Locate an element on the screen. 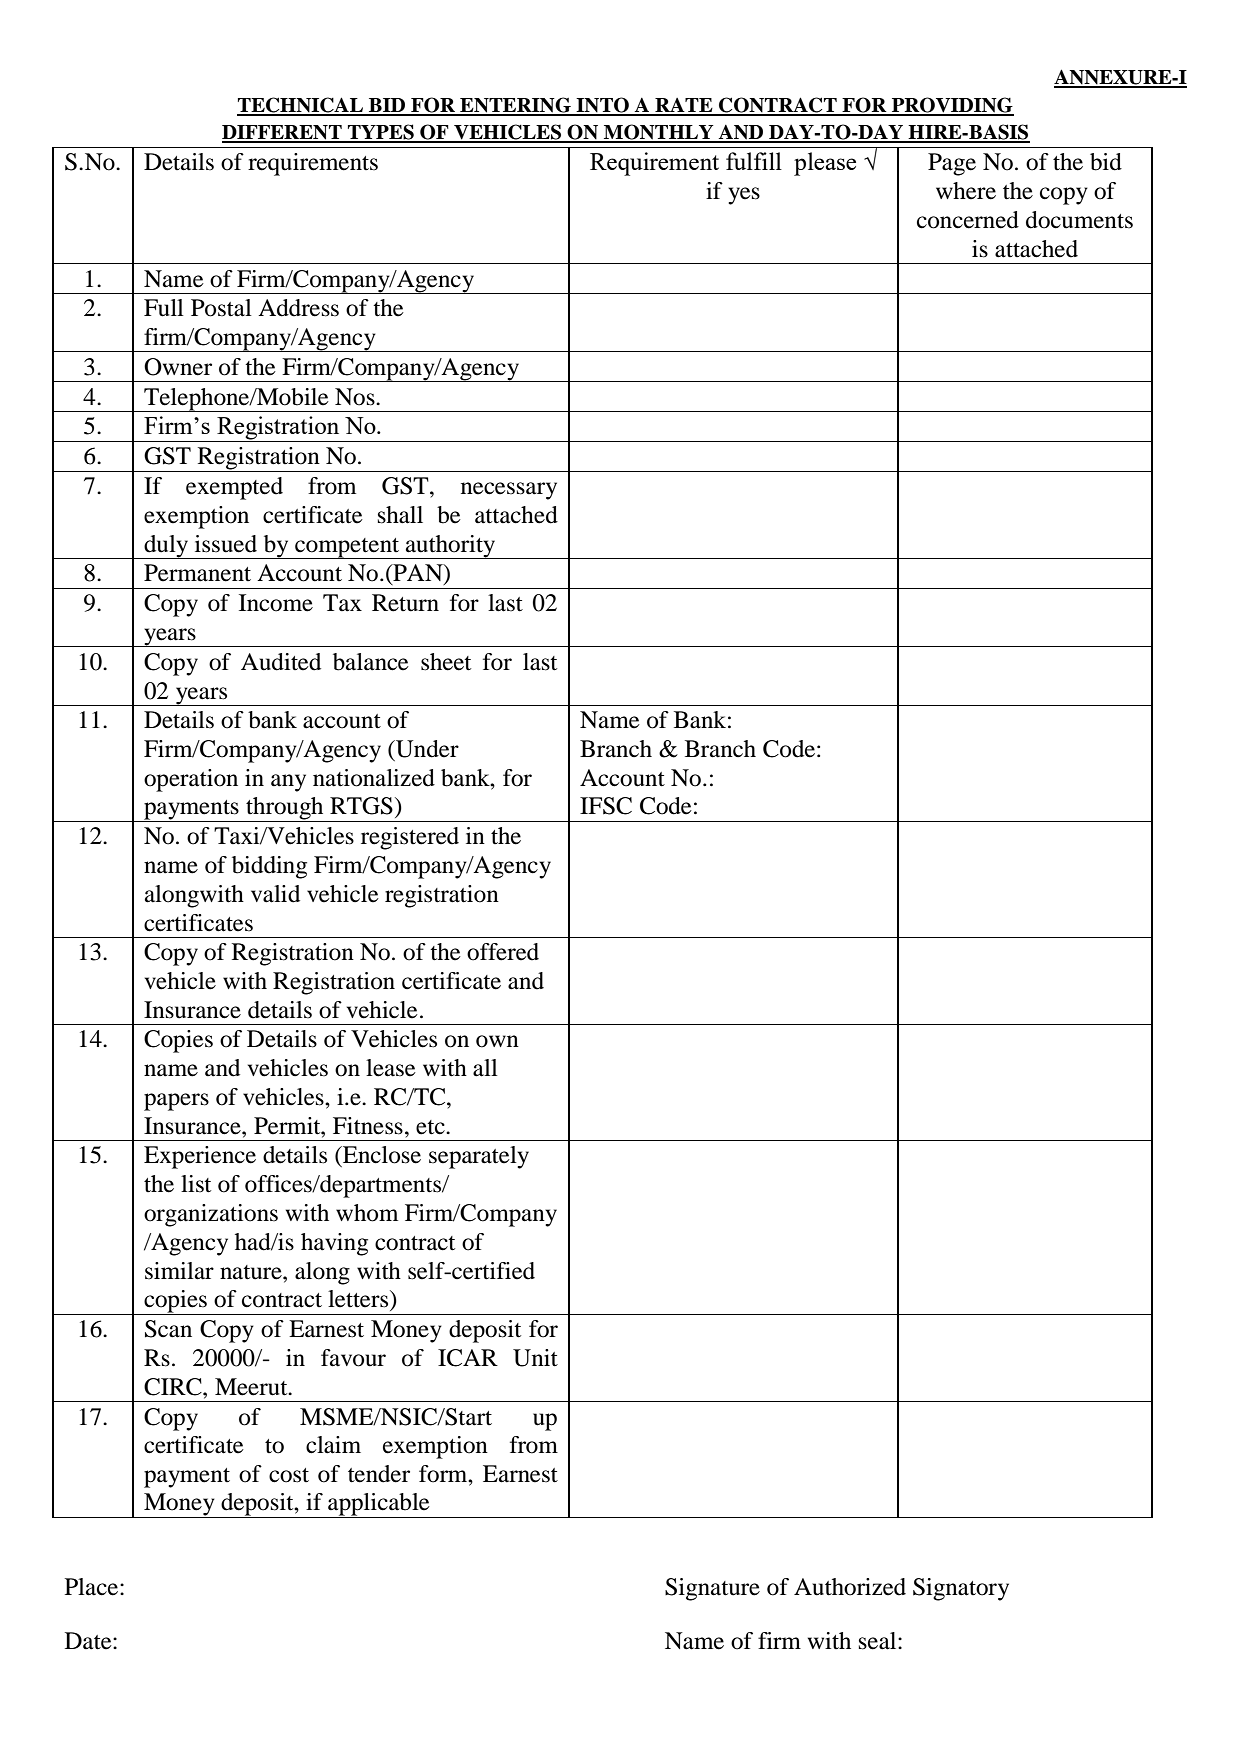 This screenshot has height=1755, width=1243. DIFFERENT is located at coordinates (283, 133).
